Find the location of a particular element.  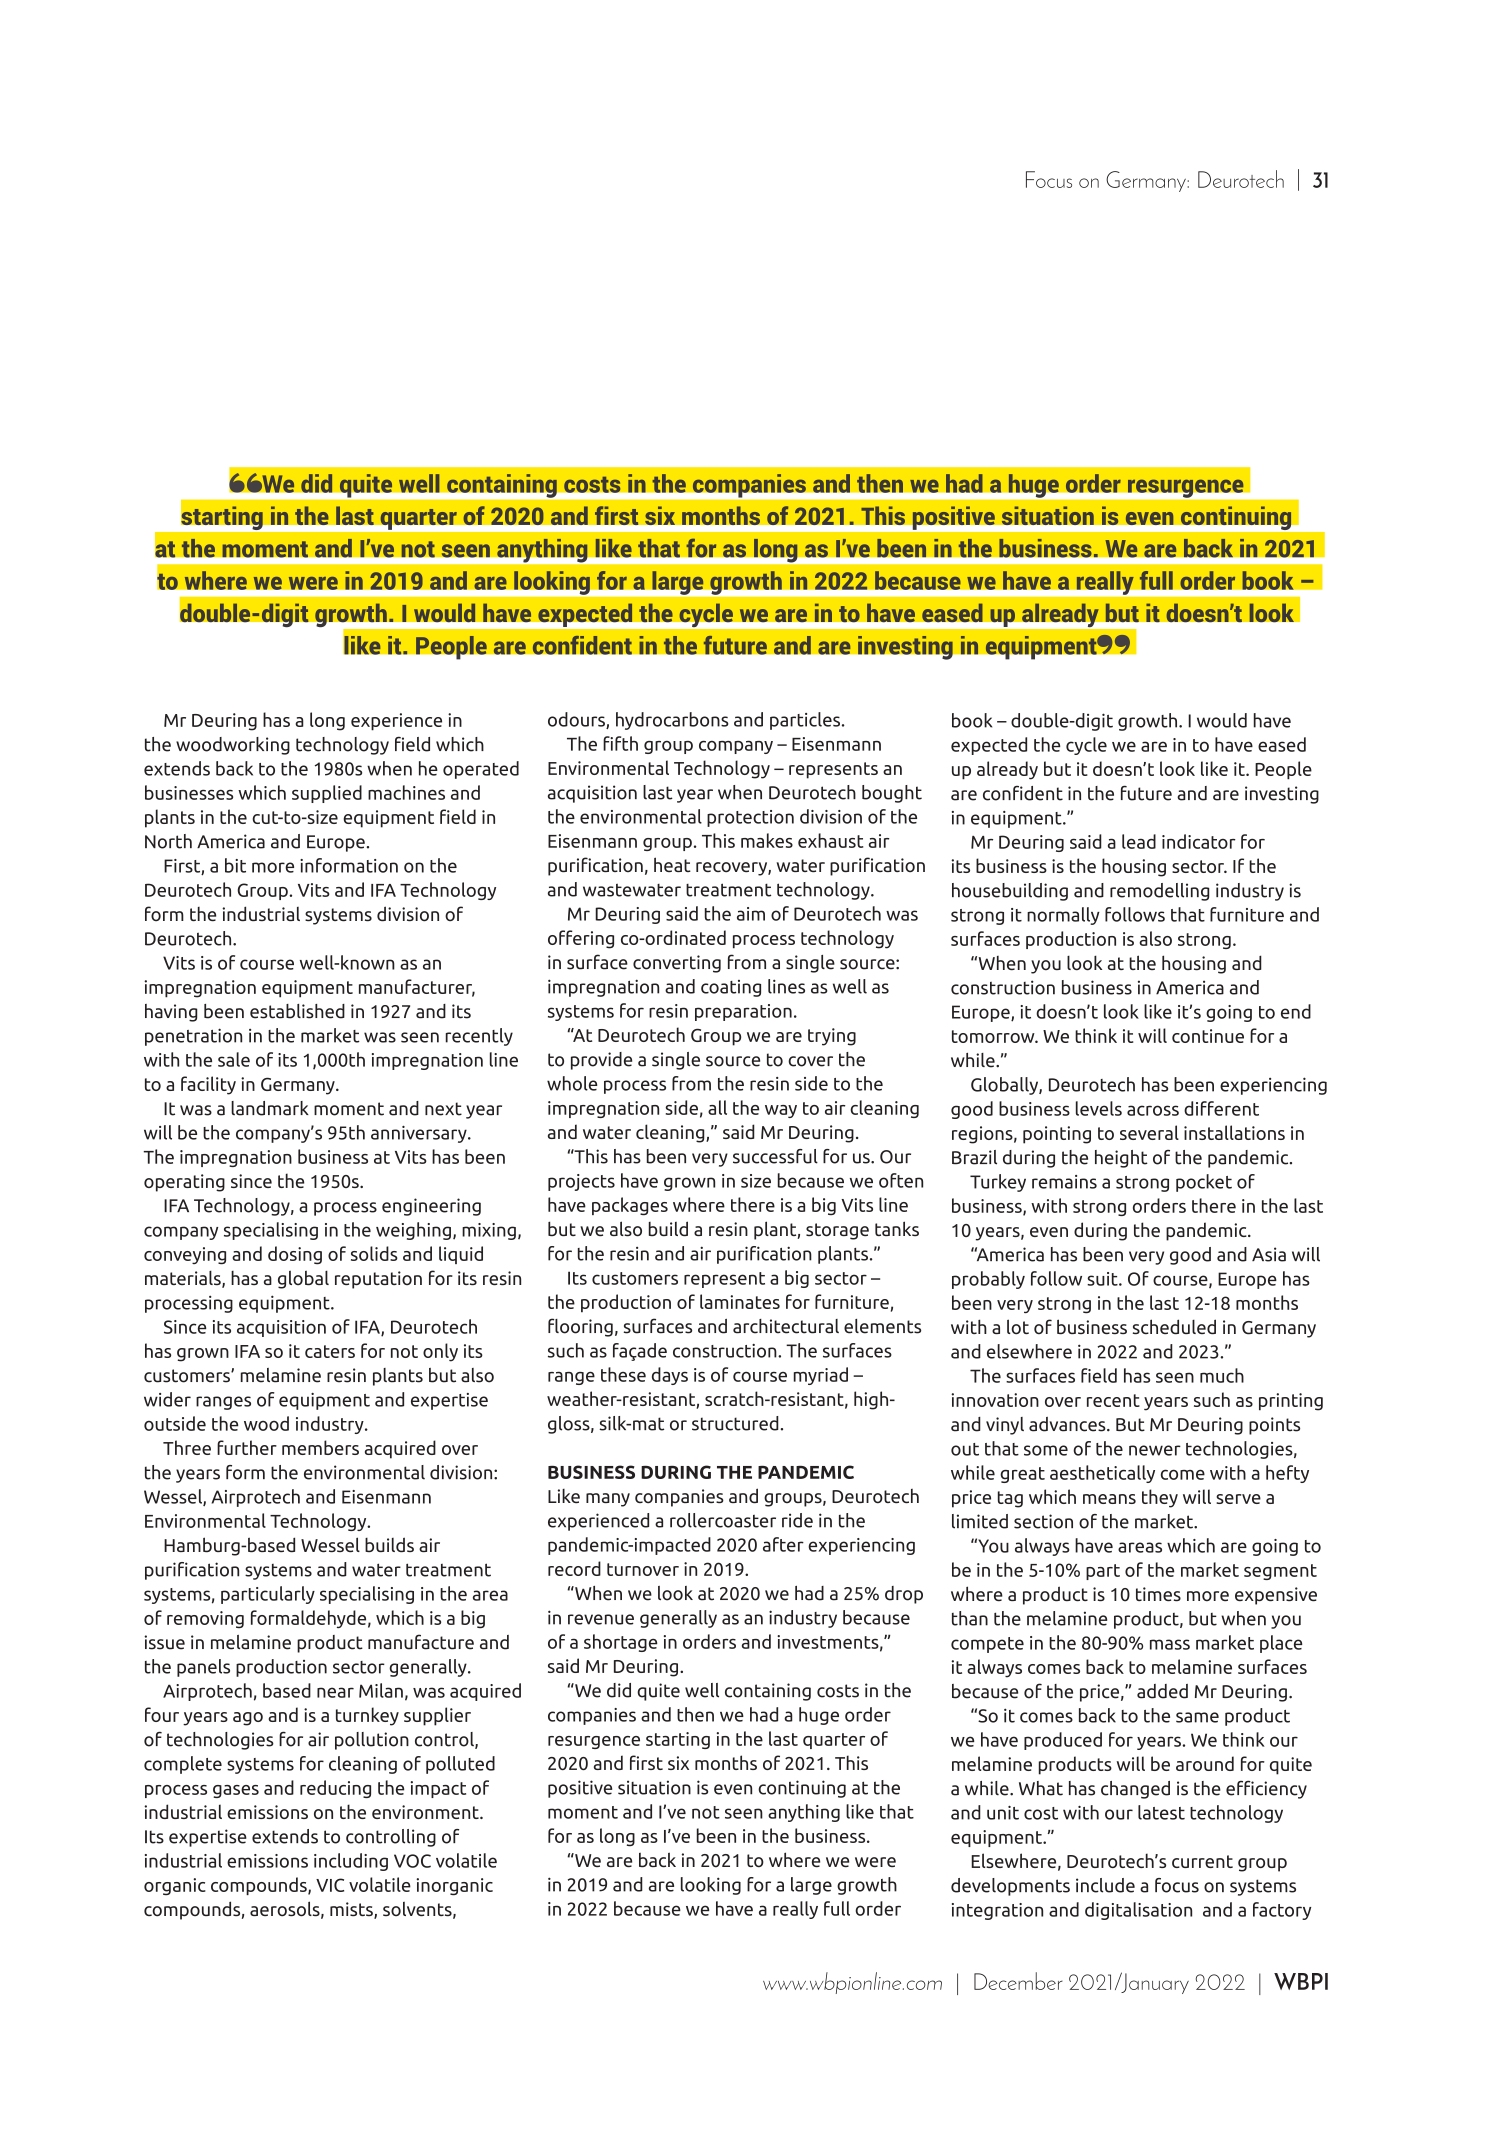

landmark is located at coordinates (270, 1108).
